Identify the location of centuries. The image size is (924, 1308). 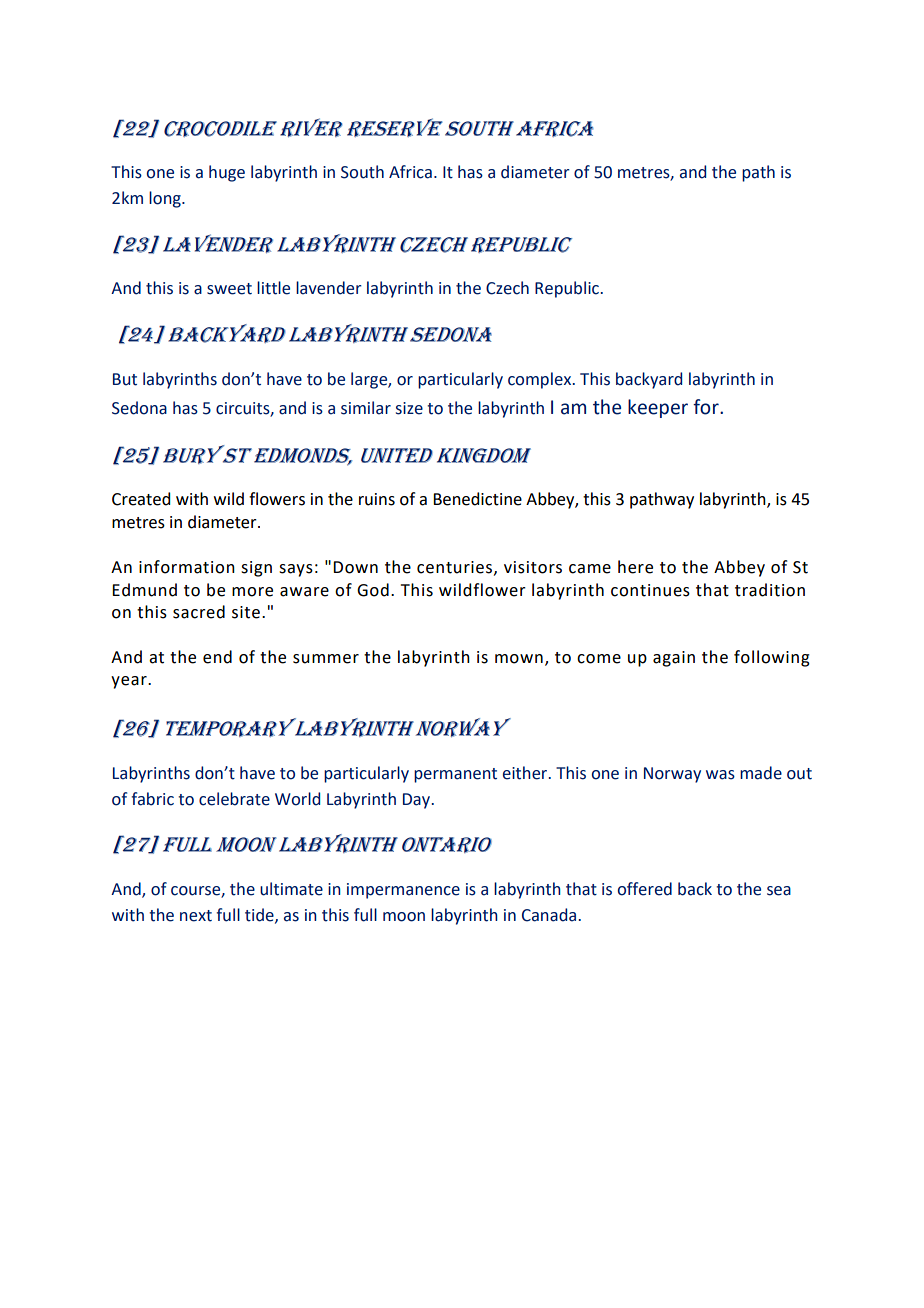
(456, 568).
